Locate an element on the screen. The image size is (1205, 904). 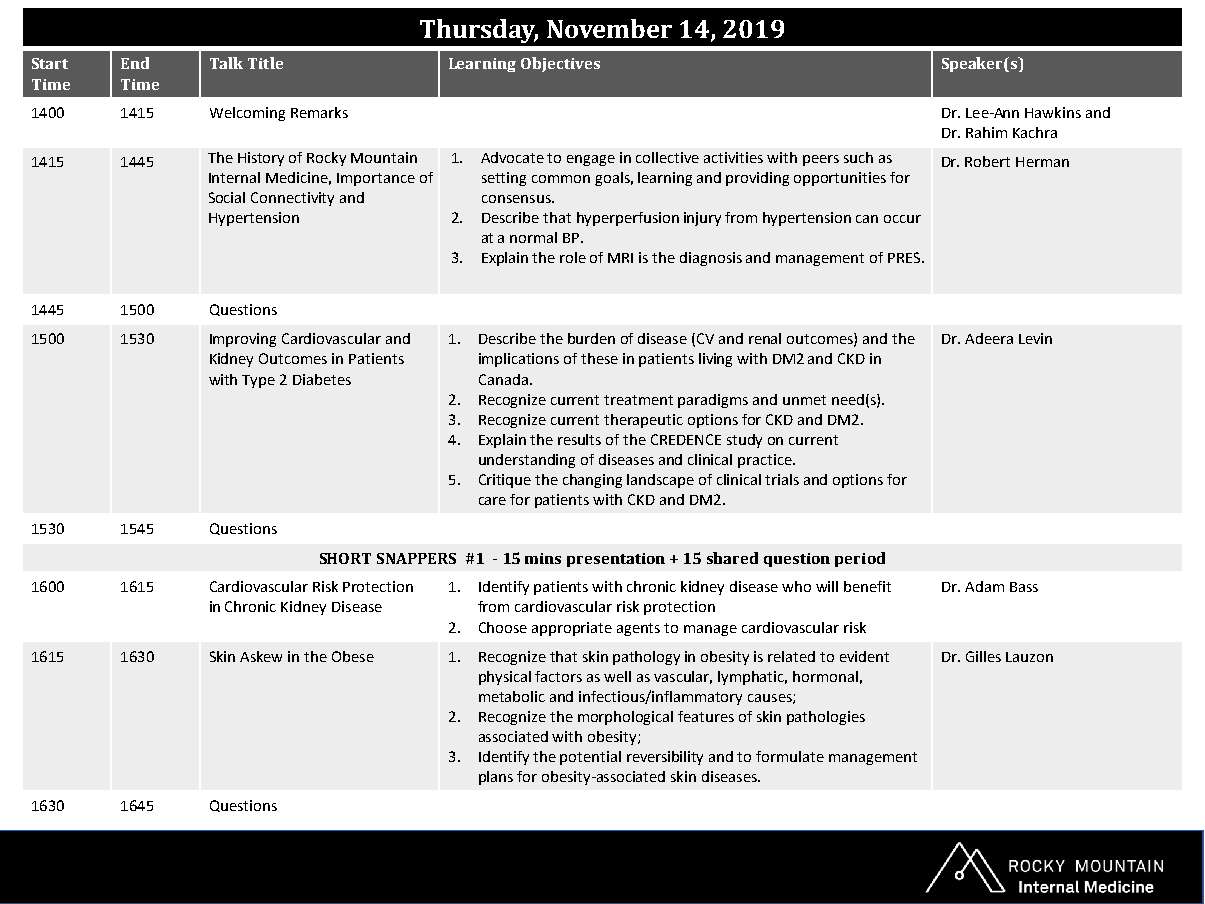
Canada is located at coordinates (503, 379).
